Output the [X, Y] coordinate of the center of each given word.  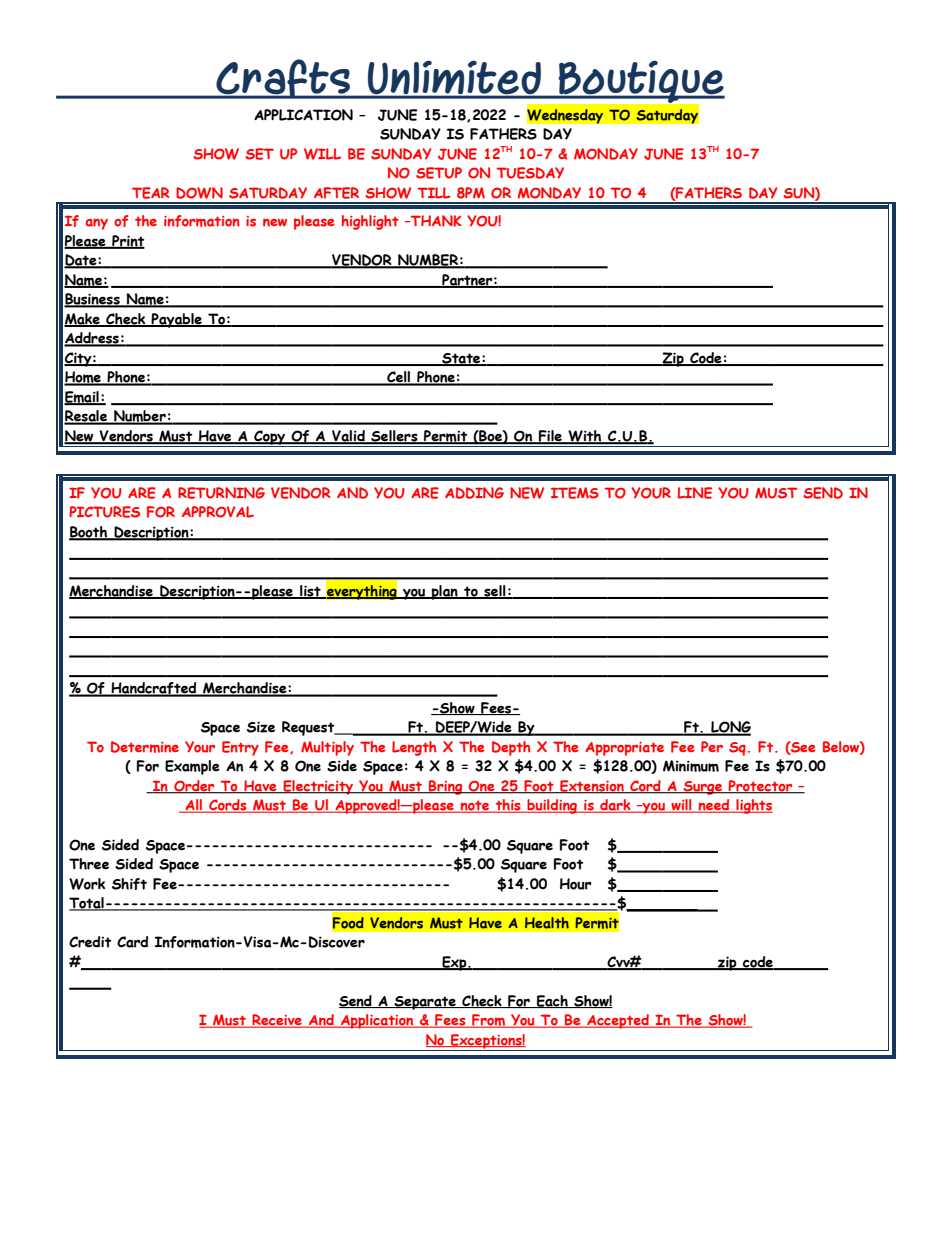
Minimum [691, 766]
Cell [399, 378]
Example [192, 767]
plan [445, 592]
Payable [177, 320]
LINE [694, 493]
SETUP [439, 173]
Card [132, 942]
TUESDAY [530, 173]
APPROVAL [218, 512]
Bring [446, 787]
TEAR [150, 193]
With [585, 437]
